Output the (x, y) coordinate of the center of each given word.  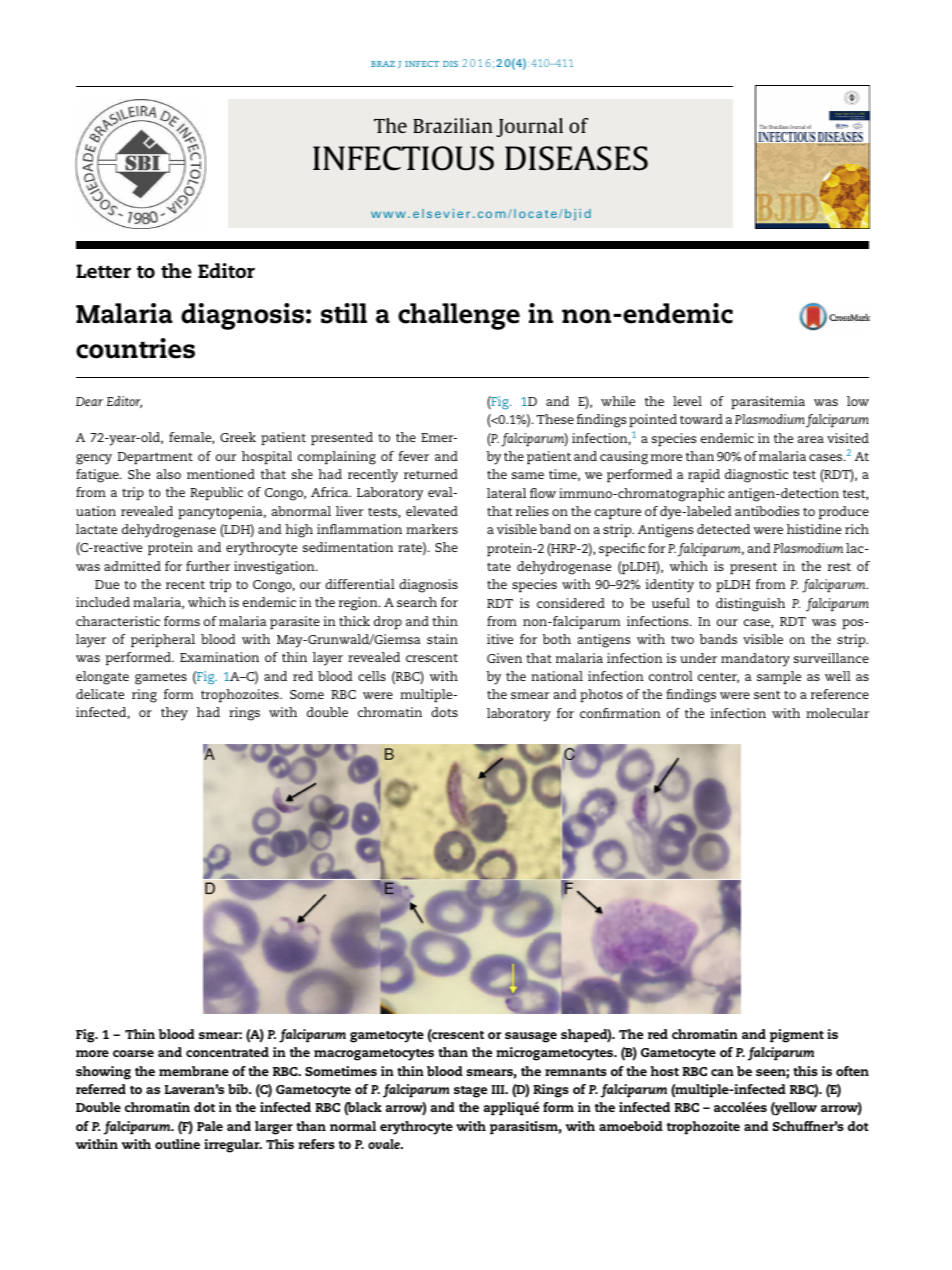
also (169, 474)
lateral (506, 493)
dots (444, 712)
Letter (103, 271)
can (722, 1072)
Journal (529, 127)
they (174, 714)
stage (470, 1092)
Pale (210, 1126)
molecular (837, 713)
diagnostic (756, 476)
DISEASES (576, 158)
